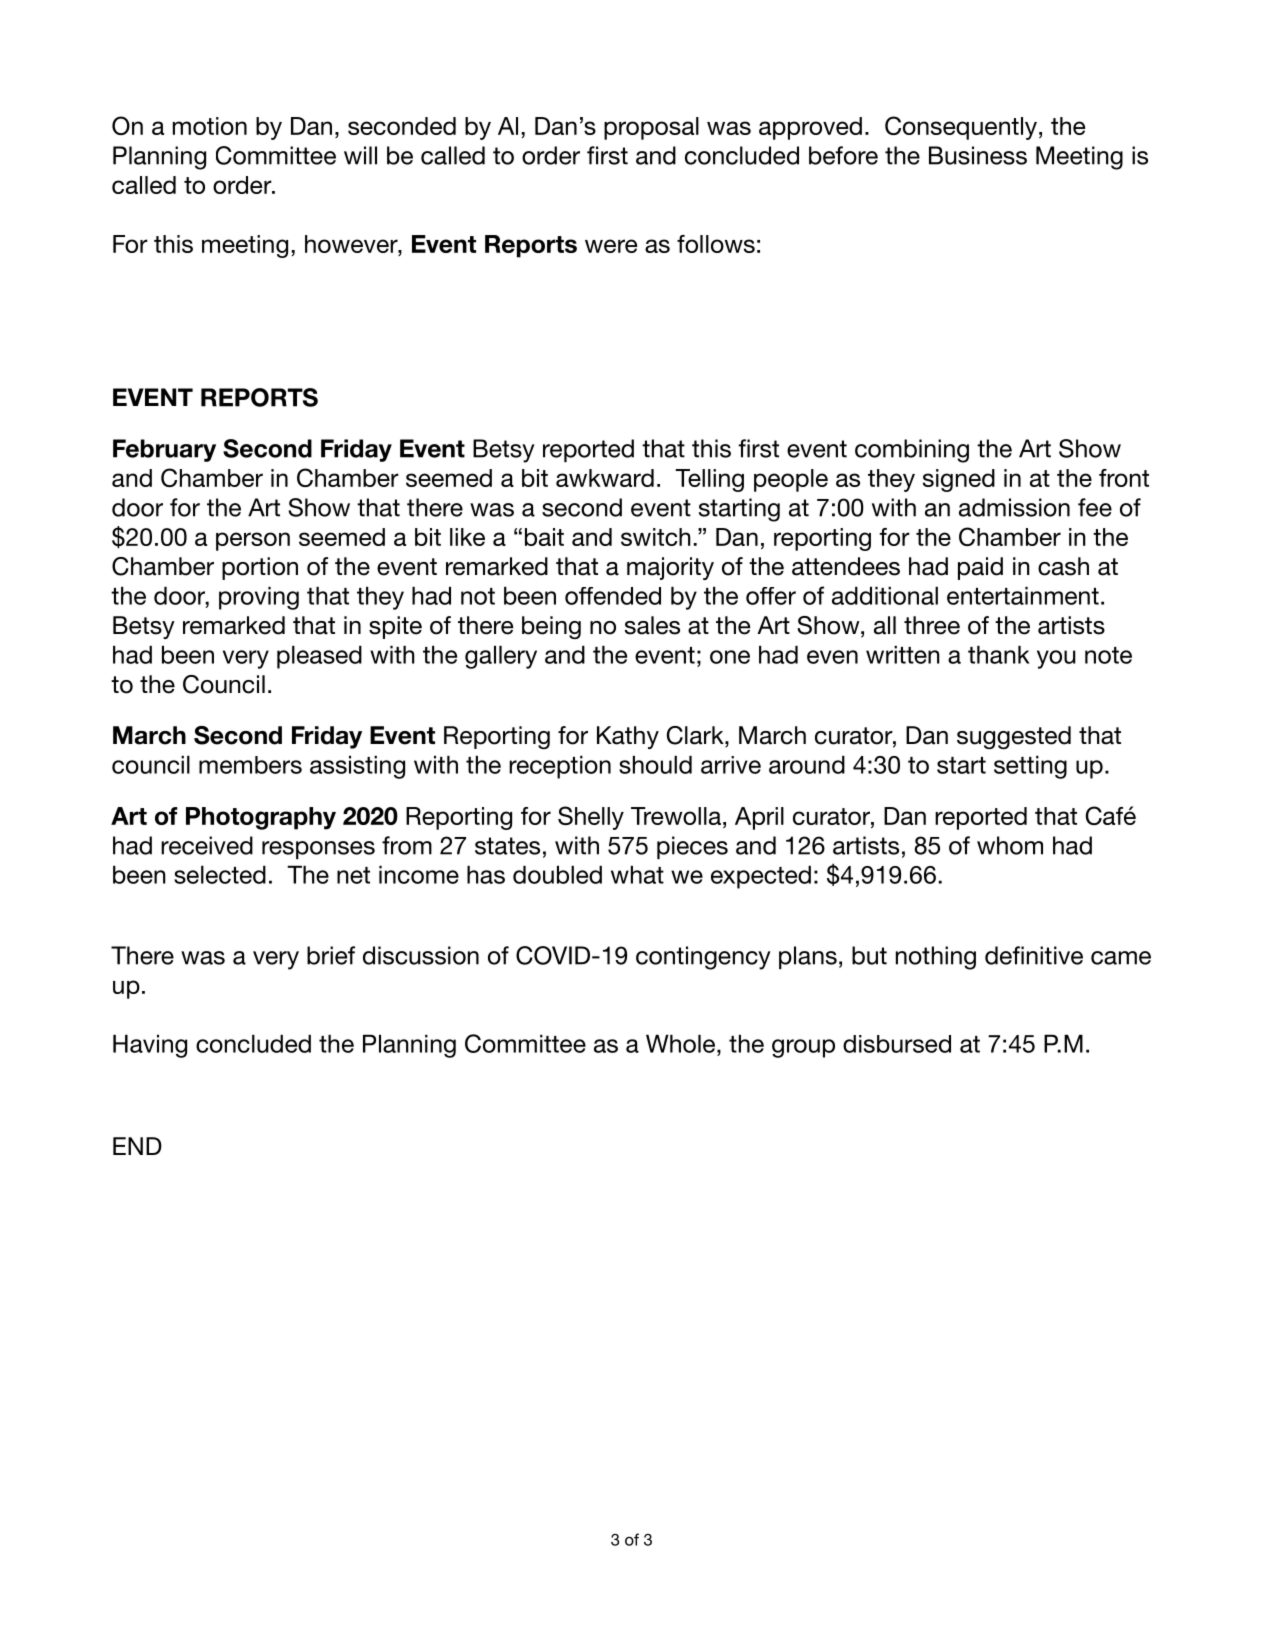 The height and width of the screenshot is (1637, 1265). Describe the element at coordinates (978, 155) in the screenshot. I see `Business` at that location.
